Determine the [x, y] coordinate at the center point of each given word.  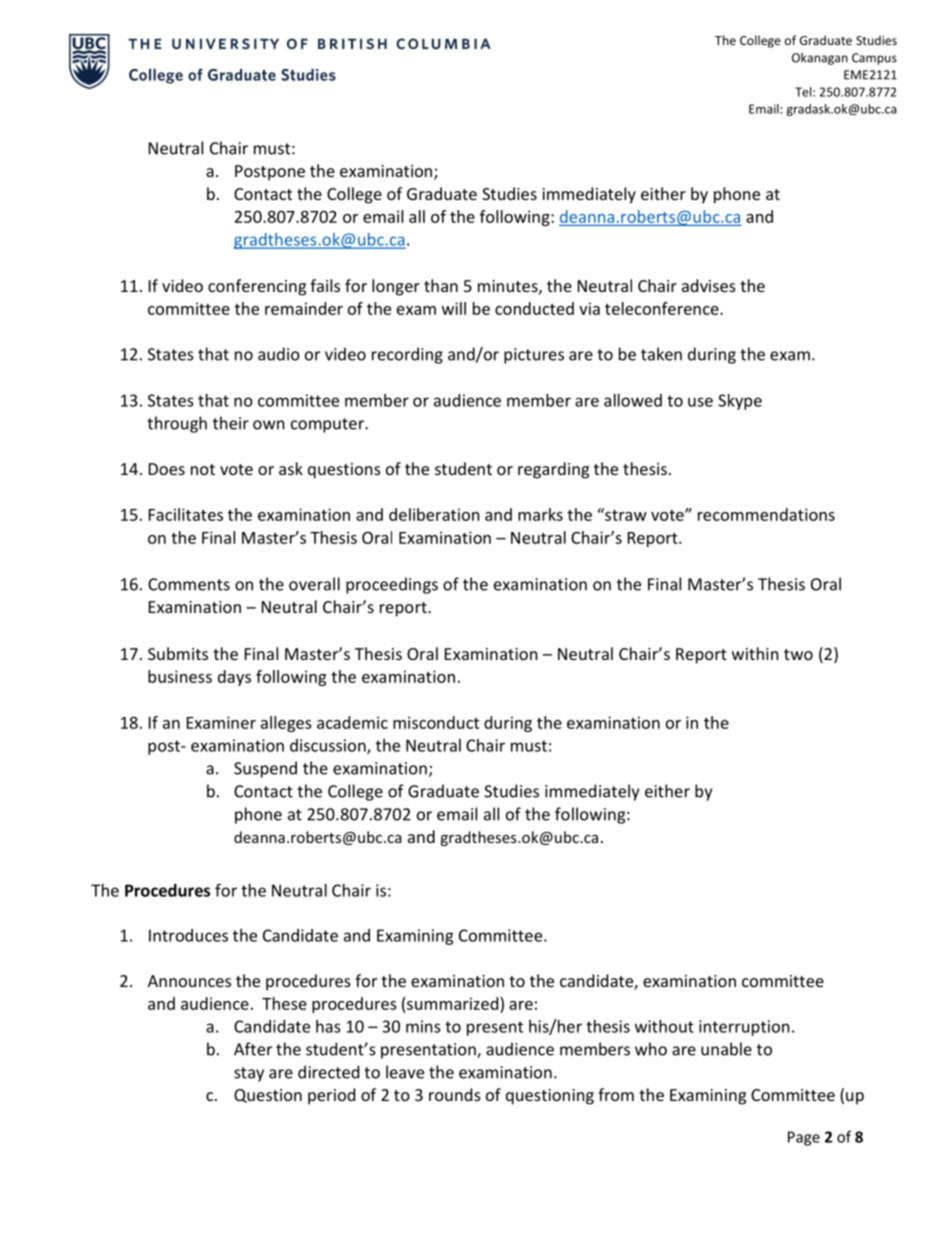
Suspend [265, 769]
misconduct [436, 722]
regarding [553, 470]
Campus [874, 59]
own [269, 425]
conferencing [257, 287]
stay [249, 1074]
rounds [455, 1094]
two [798, 654]
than [441, 285]
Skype [740, 402]
